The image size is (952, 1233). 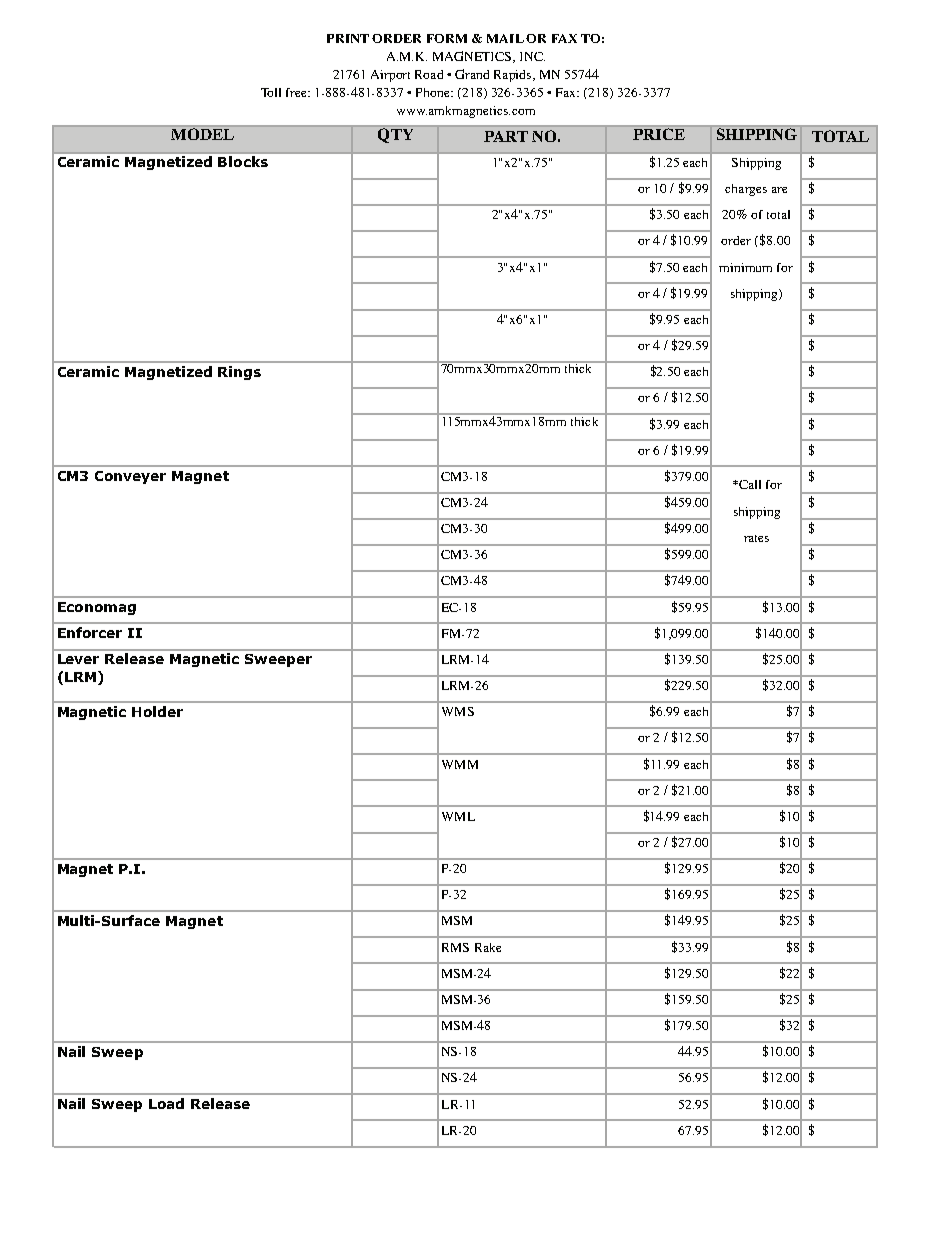 What do you see at coordinates (458, 711) in the screenshot?
I see `WMS` at bounding box center [458, 711].
